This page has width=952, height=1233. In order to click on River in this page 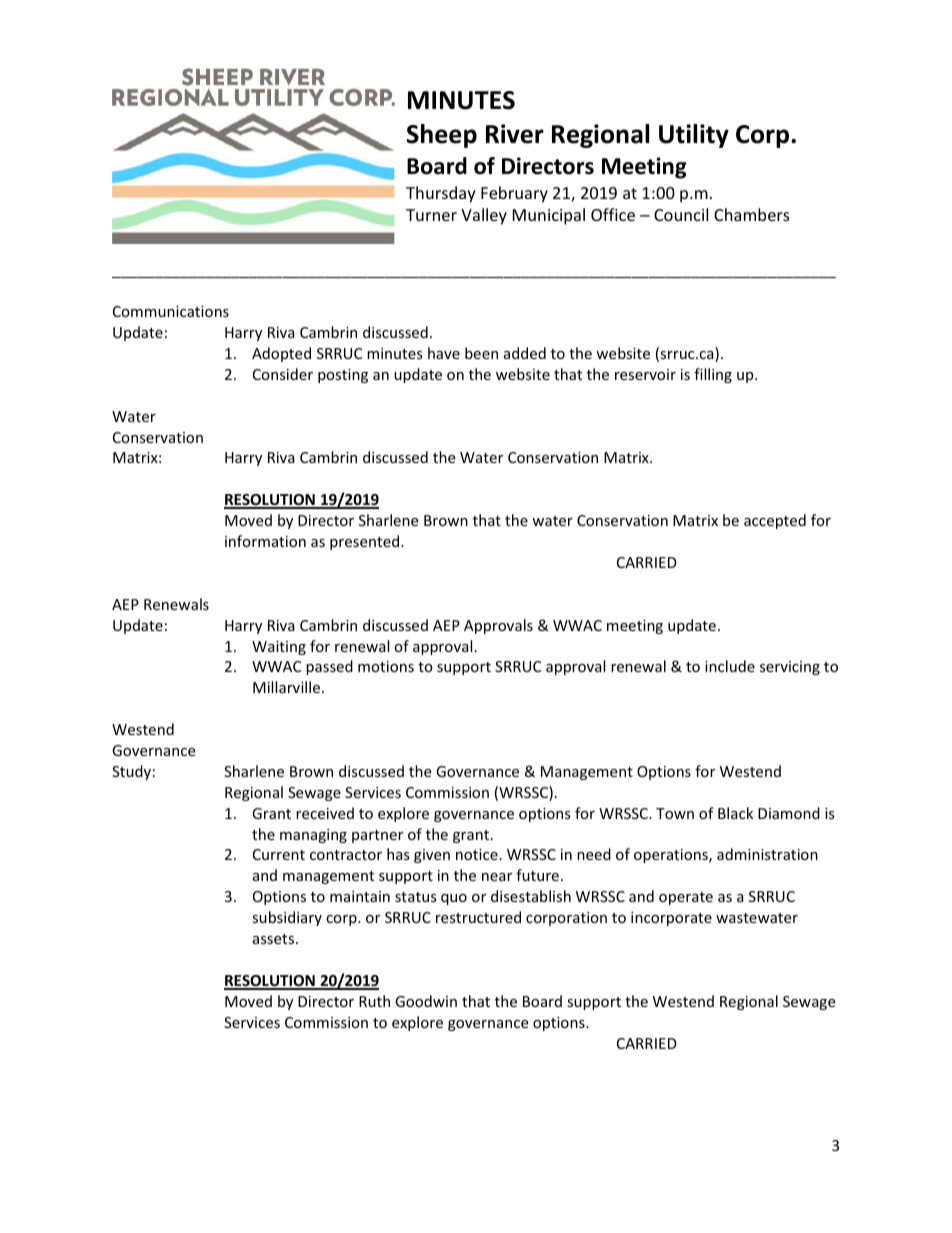, I will do `click(515, 134)`.
